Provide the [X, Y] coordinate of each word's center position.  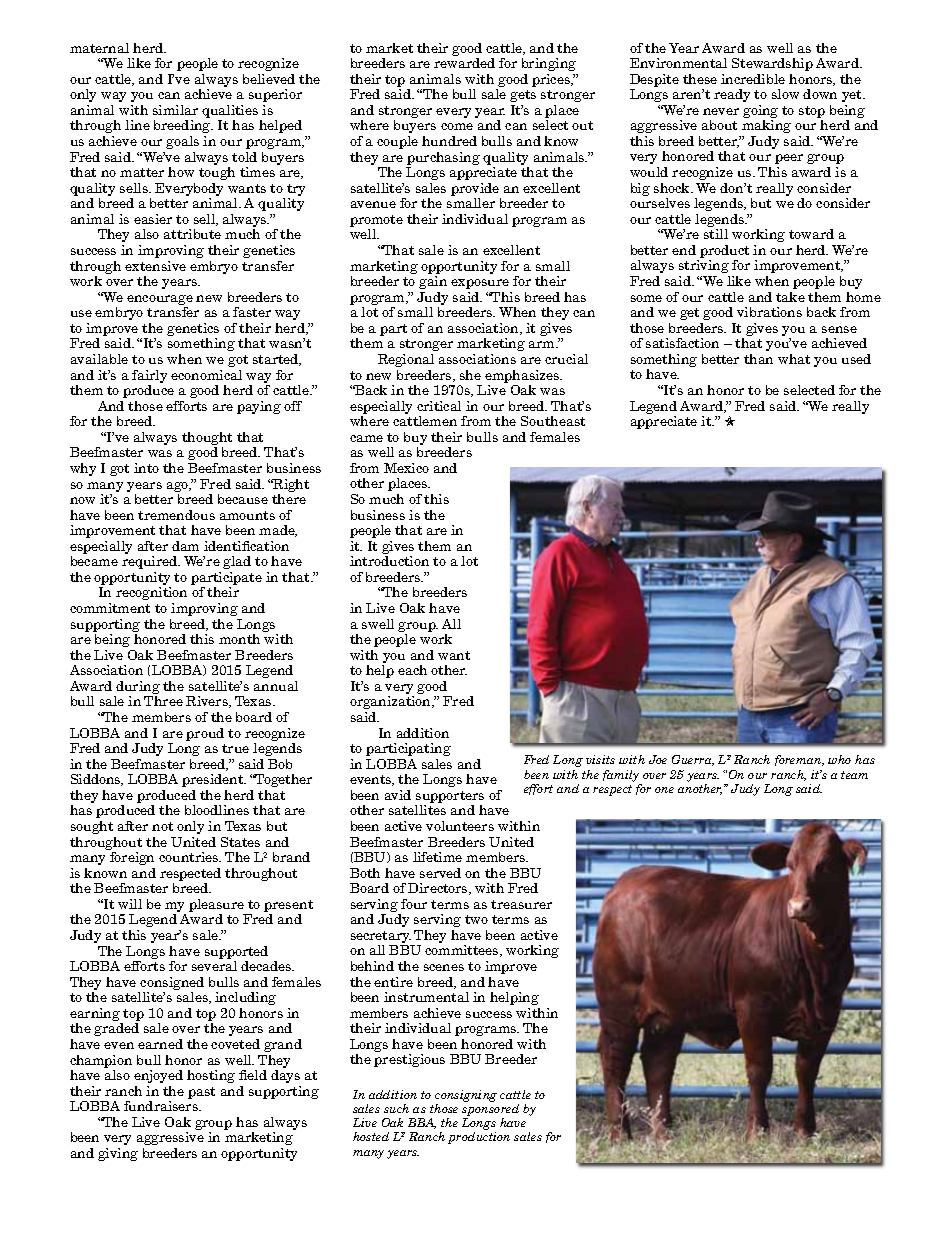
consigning [466, 1097]
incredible [753, 79]
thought [207, 440]
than [758, 359]
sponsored [490, 1111]
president [214, 780]
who [839, 759]
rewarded [464, 63]
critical [439, 406]
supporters [449, 798]
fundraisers [162, 1106]
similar [175, 110]
